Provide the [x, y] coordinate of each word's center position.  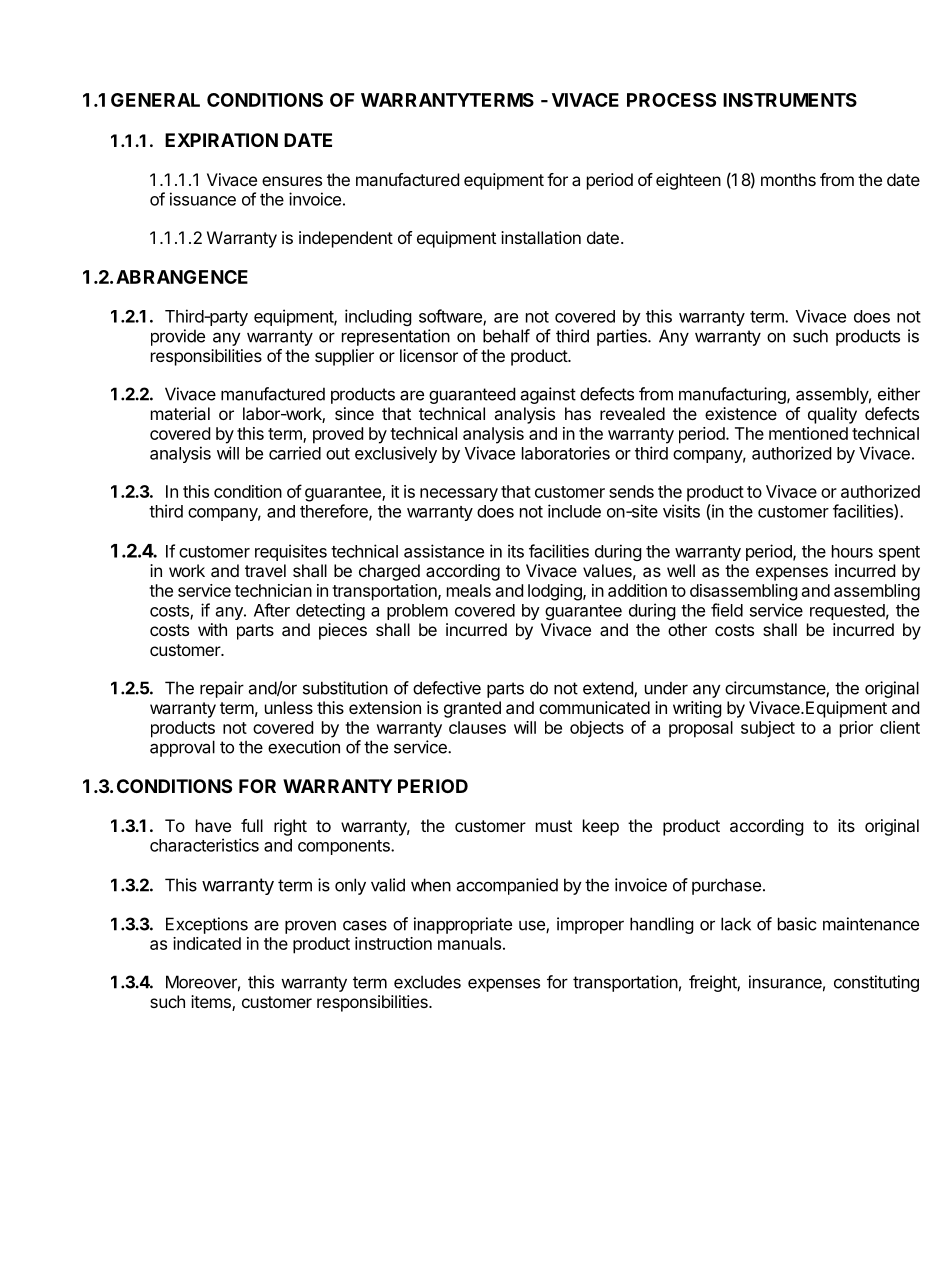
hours [852, 551]
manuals [469, 943]
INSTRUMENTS [790, 100]
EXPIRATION [221, 140]
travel [265, 570]
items [212, 1003]
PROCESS [671, 100]
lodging [556, 592]
